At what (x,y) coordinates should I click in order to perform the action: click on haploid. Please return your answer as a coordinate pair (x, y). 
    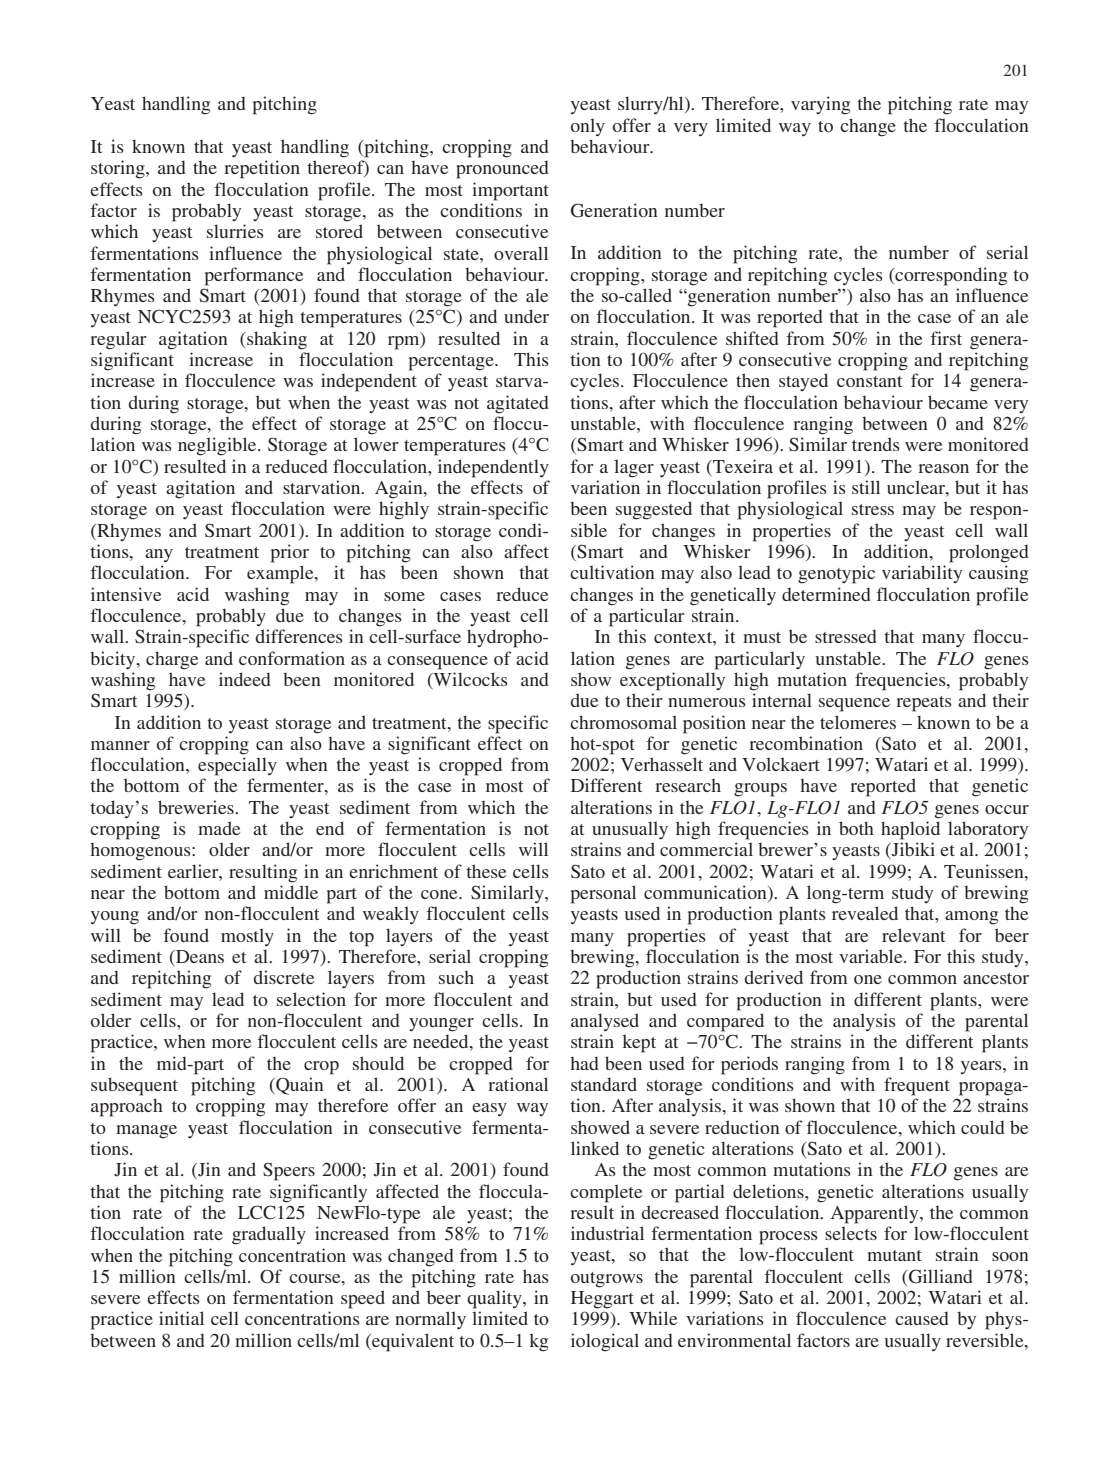
    Looking at the image, I should click on (910, 830).
